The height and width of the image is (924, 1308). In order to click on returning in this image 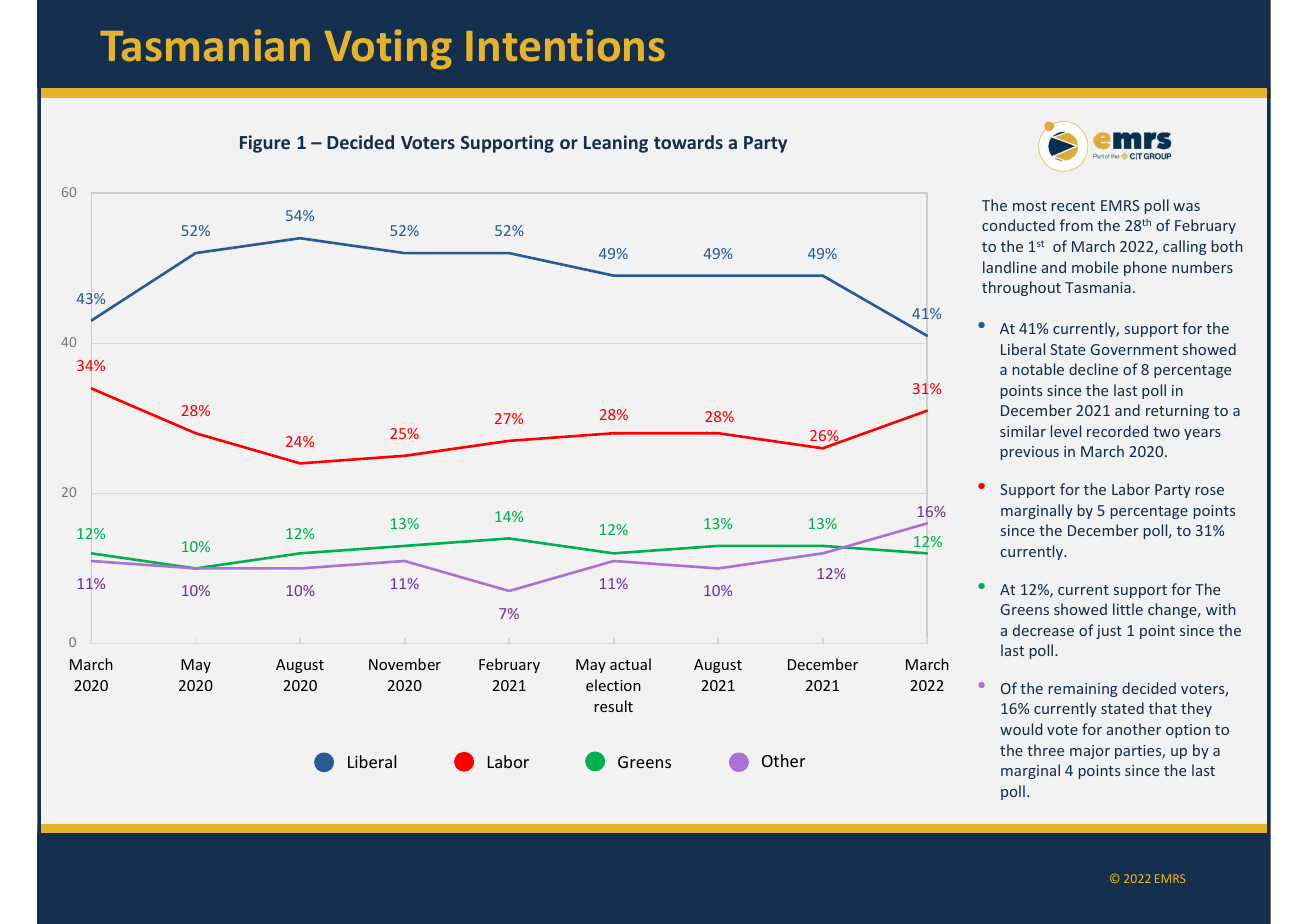, I will do `click(1177, 412)`.
